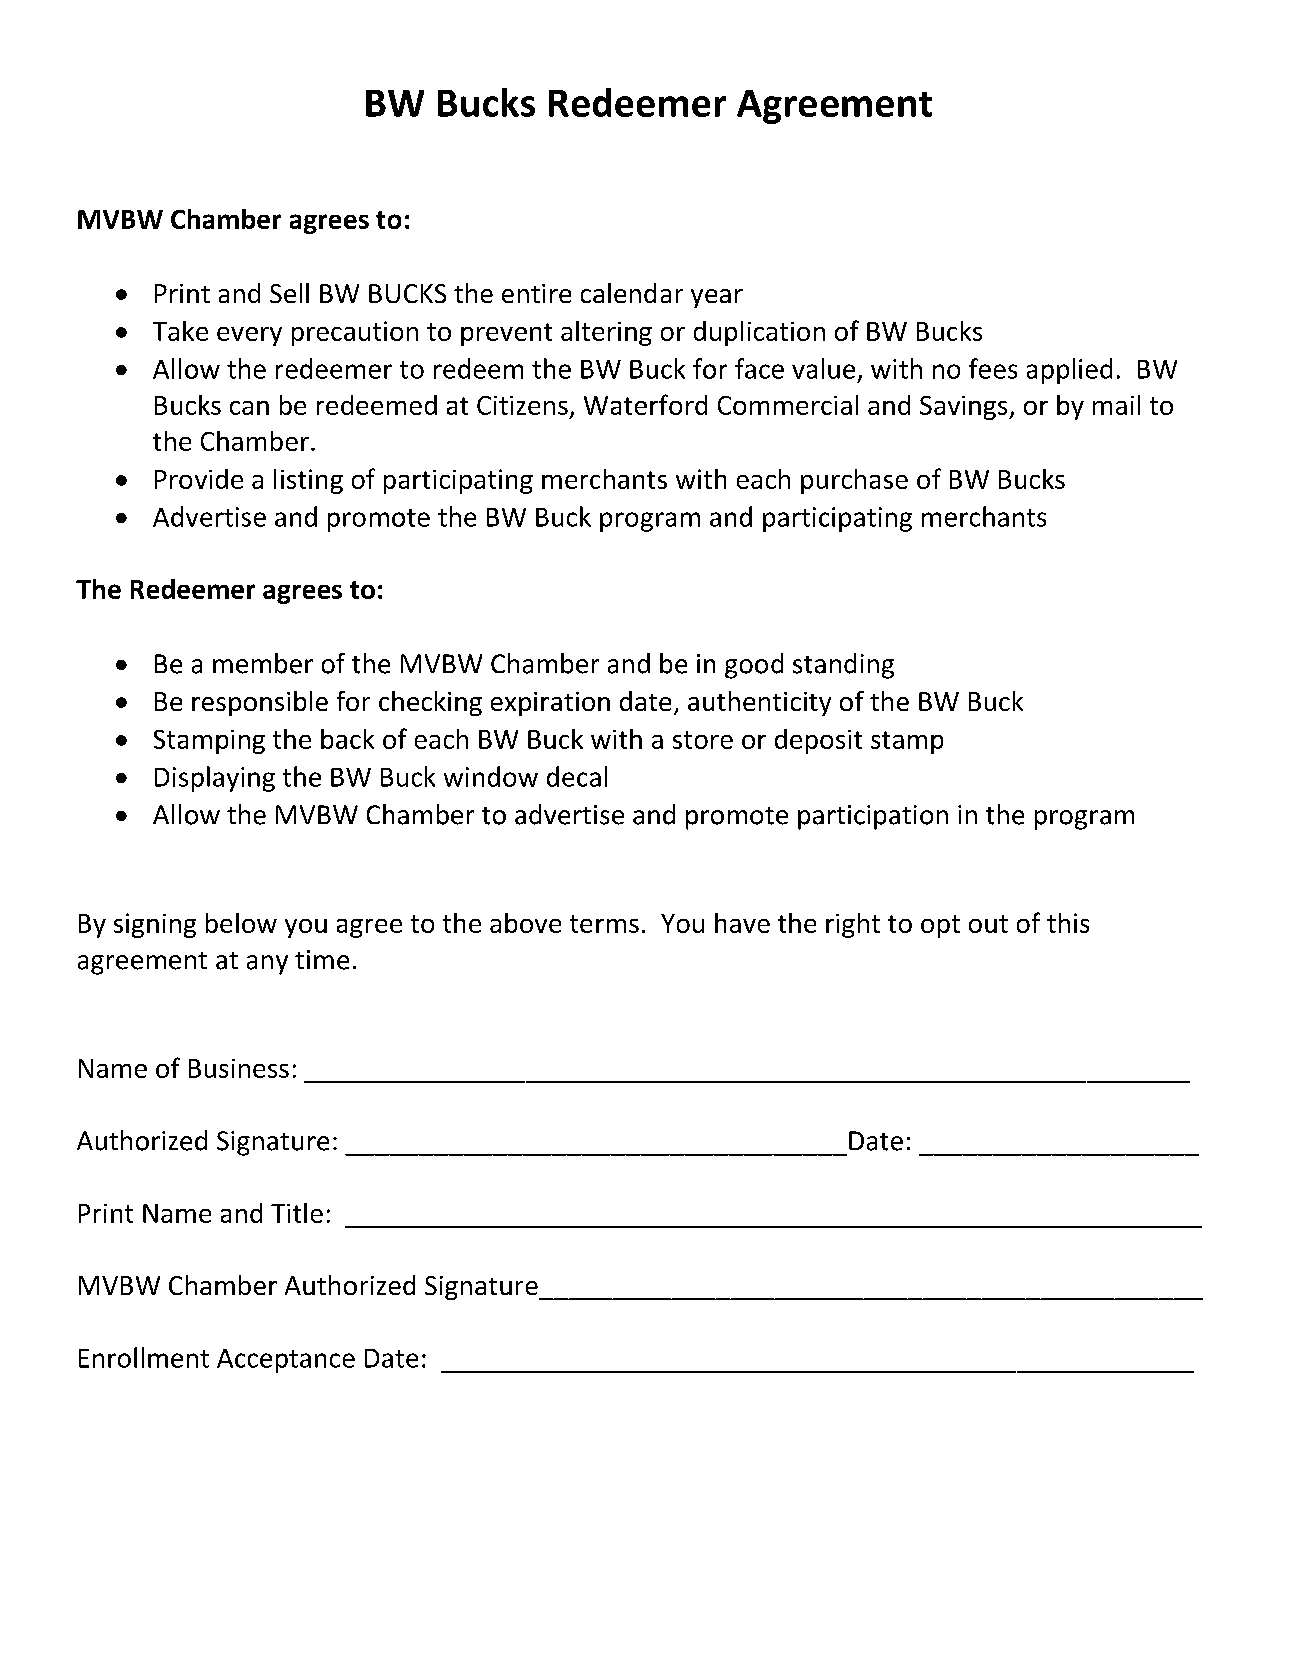 The width and height of the page is (1297, 1679). What do you see at coordinates (604, 924) in the page?
I see `terms` at bounding box center [604, 924].
